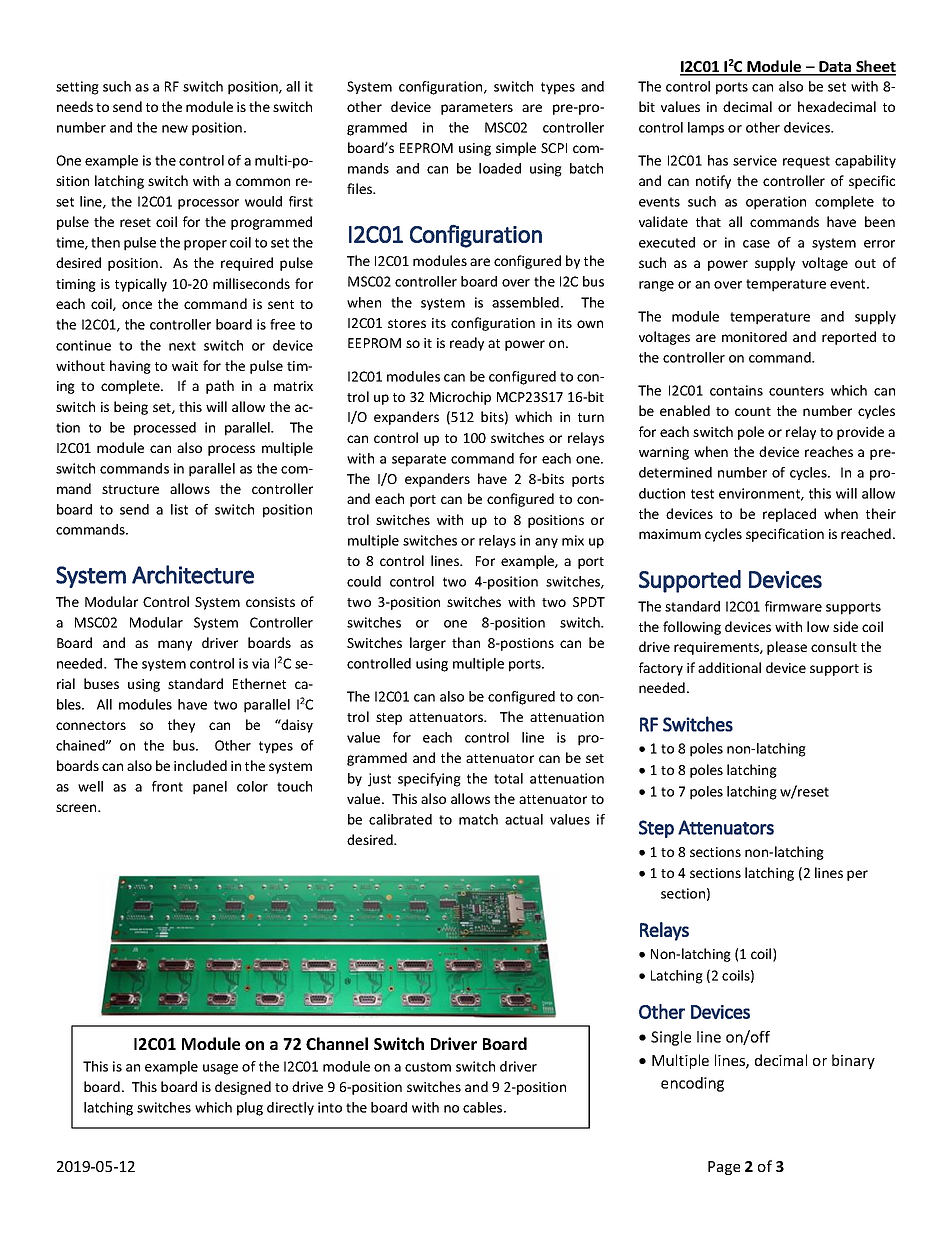 Image resolution: width=952 pixels, height=1233 pixels. I want to click on parameters, so click(477, 109).
